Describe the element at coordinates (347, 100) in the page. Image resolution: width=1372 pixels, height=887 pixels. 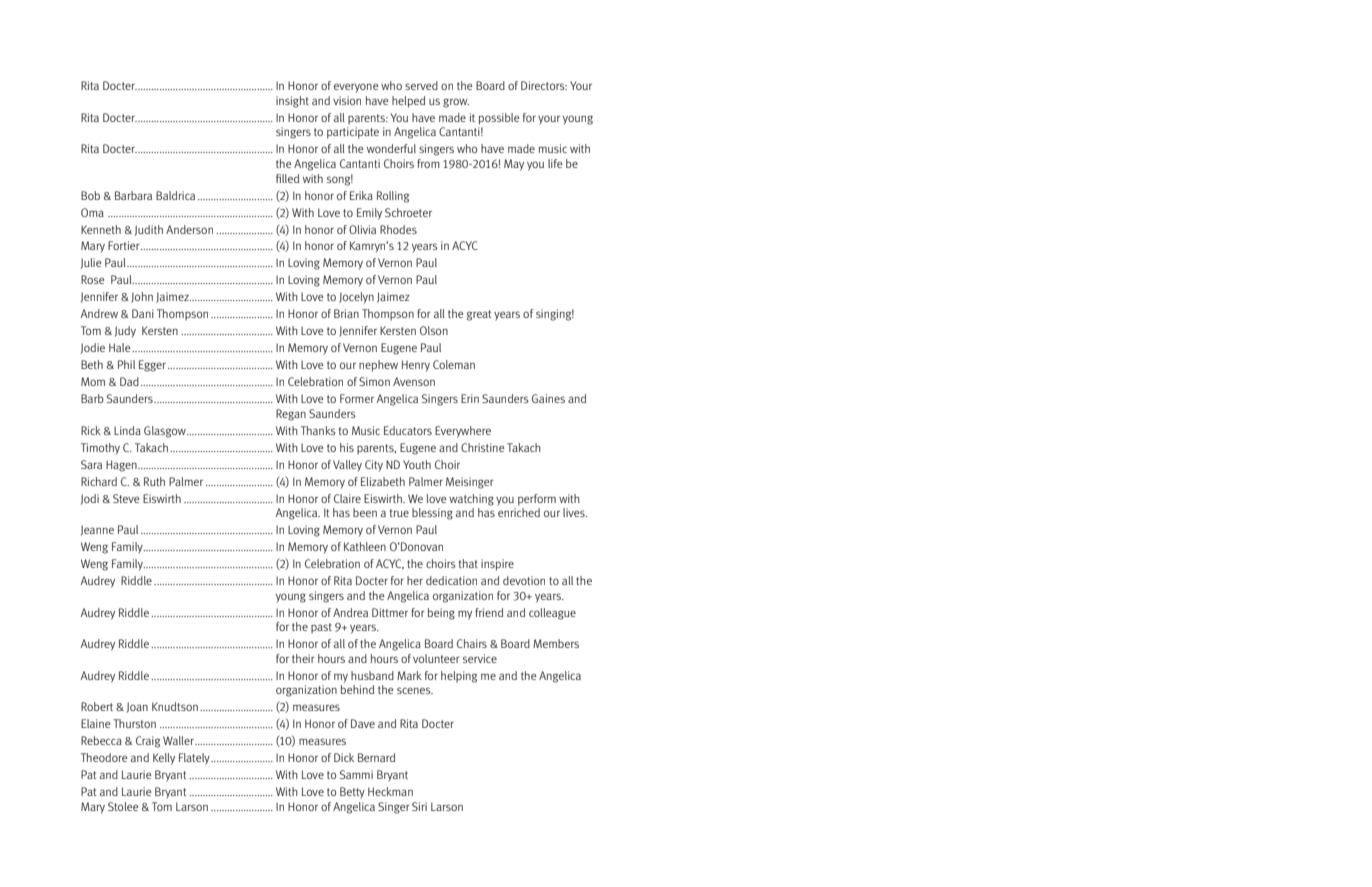
I see `vision` at that location.
